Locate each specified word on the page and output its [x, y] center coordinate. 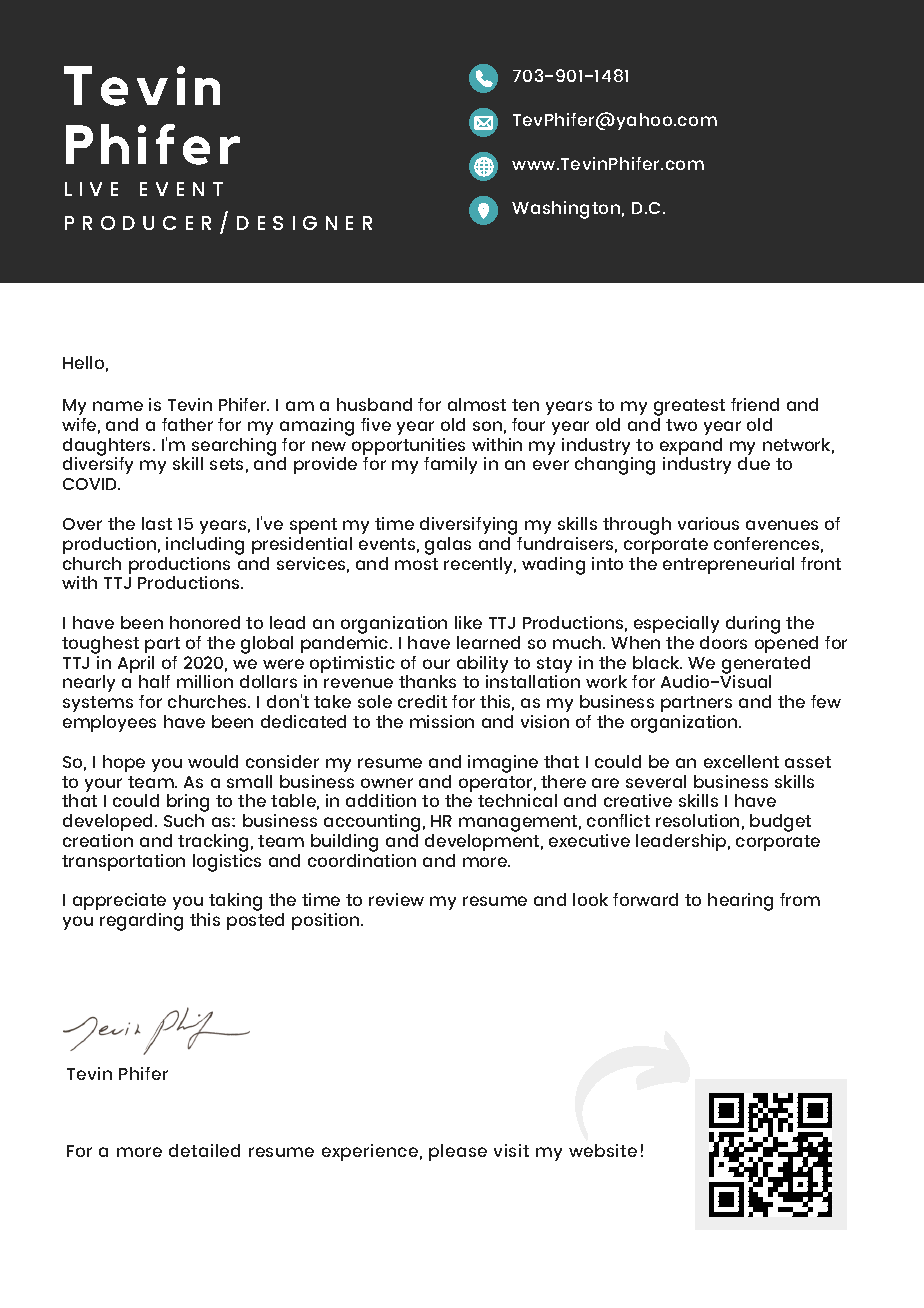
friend [755, 404]
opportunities [408, 446]
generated [766, 666]
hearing [740, 902]
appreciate [119, 903]
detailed [204, 1150]
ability [482, 666]
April [136, 666]
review [396, 899]
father [187, 424]
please [458, 1152]
